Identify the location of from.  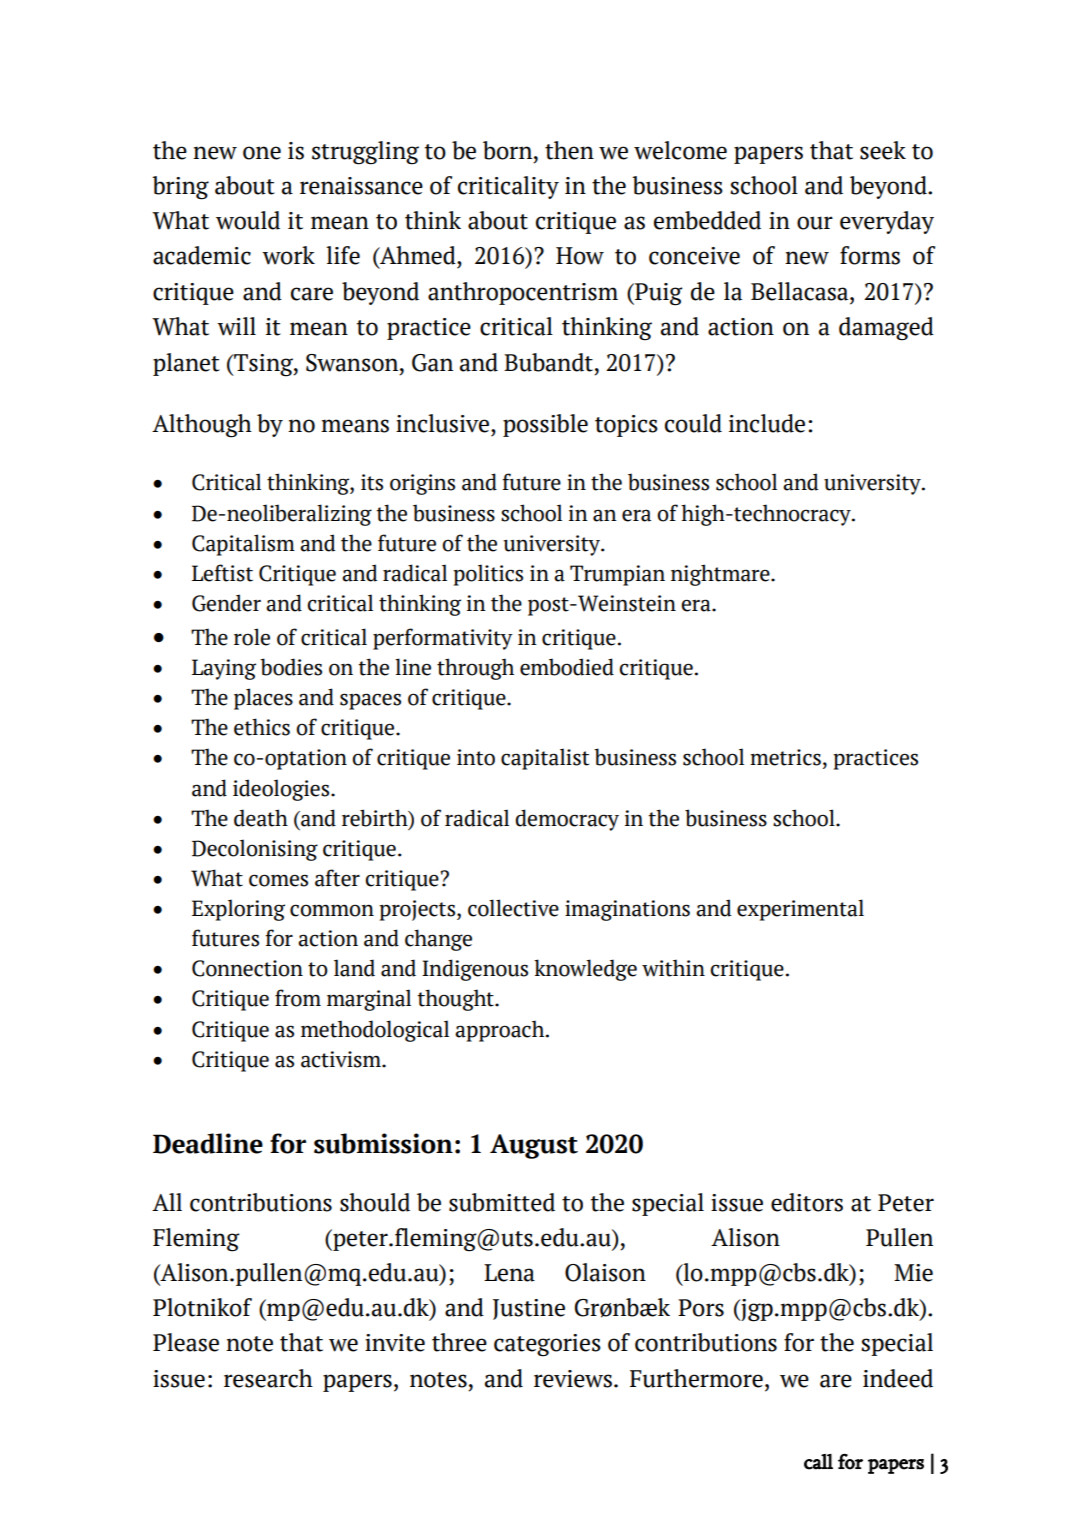
(298, 998).
